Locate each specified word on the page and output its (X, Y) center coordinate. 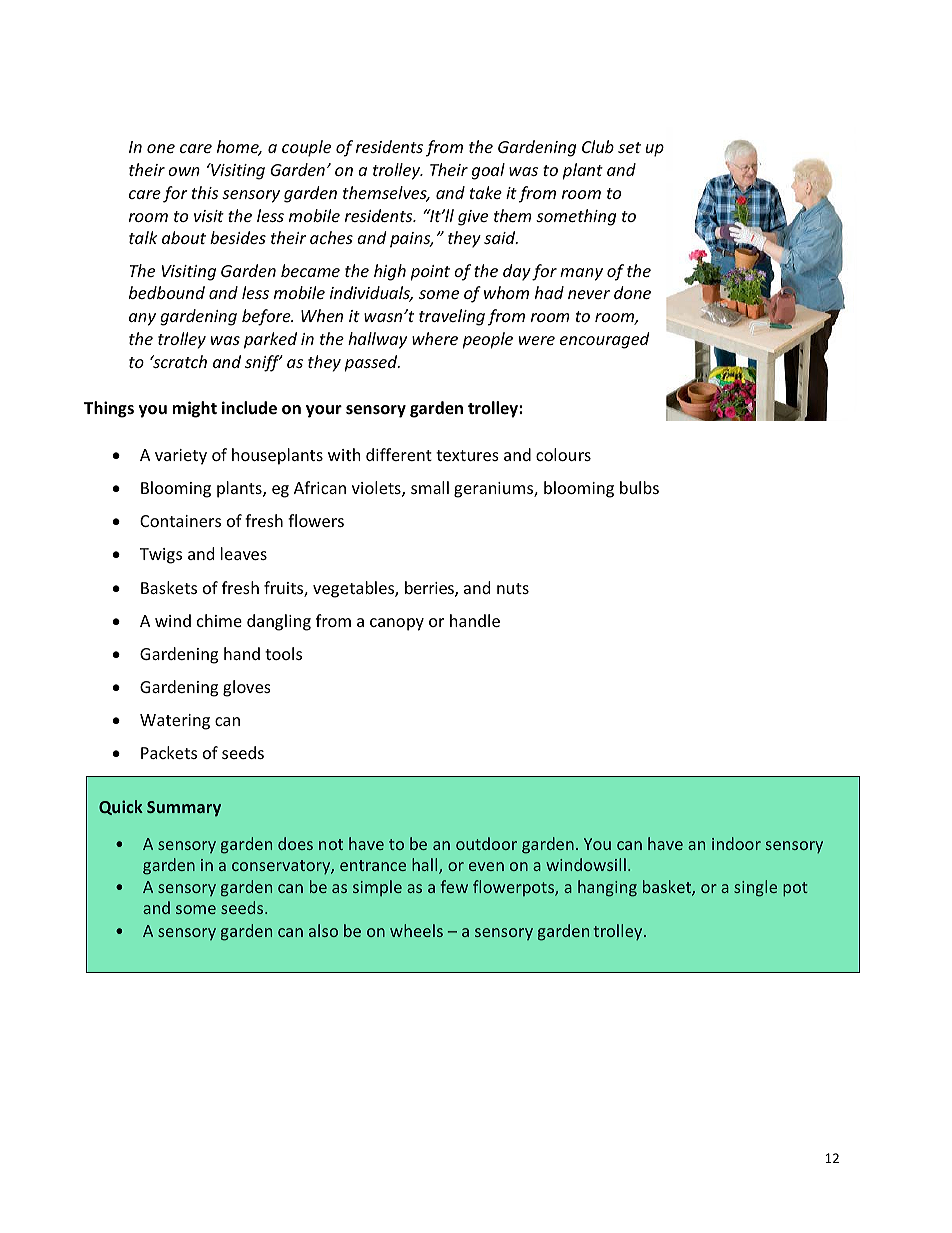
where (435, 338)
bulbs (639, 487)
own (184, 171)
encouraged (604, 340)
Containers (180, 521)
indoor (736, 843)
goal (488, 171)
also (323, 930)
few (454, 886)
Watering (175, 722)
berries (430, 589)
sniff (263, 363)
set (629, 147)
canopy (397, 624)
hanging (607, 888)
